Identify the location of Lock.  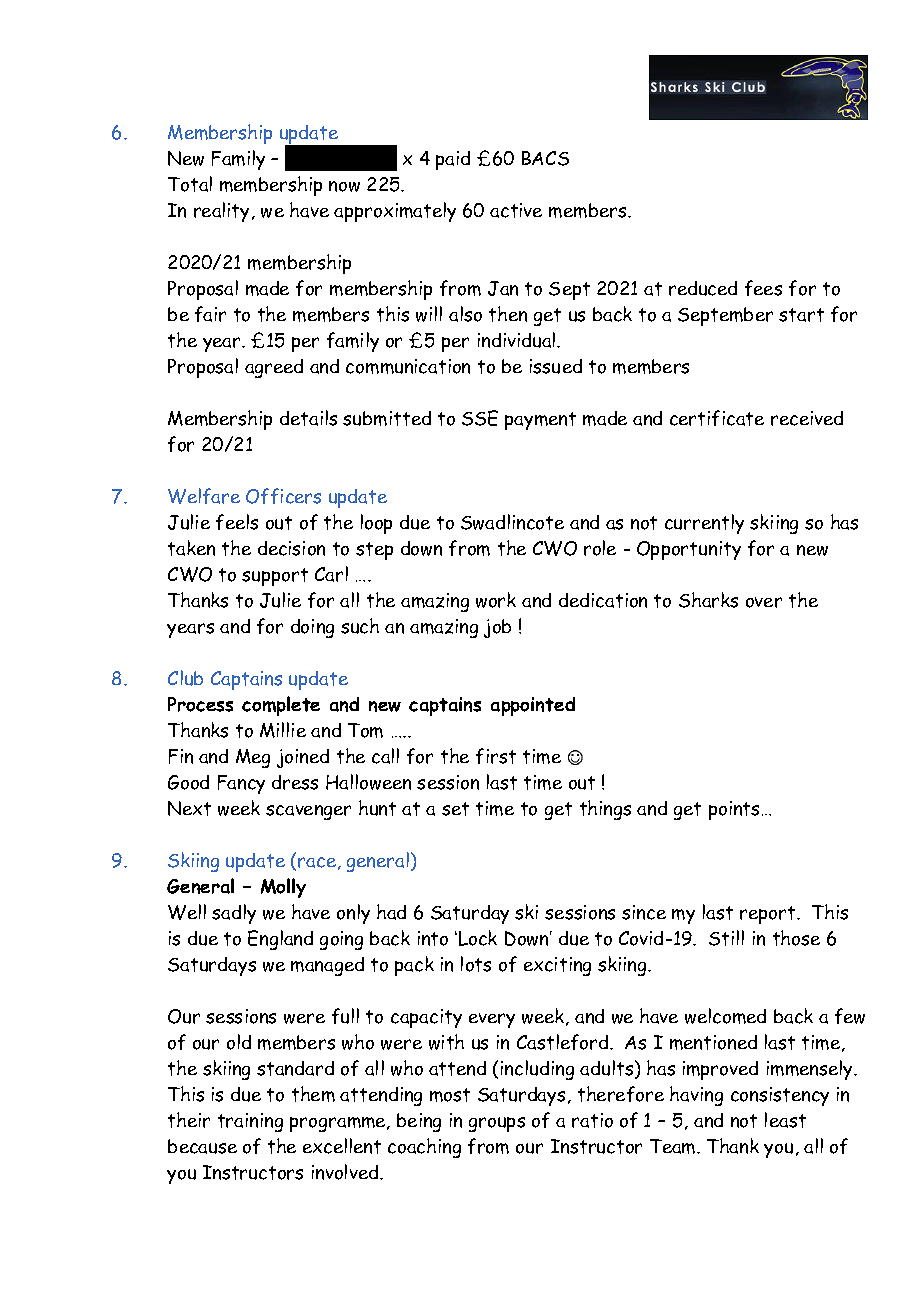
(478, 938).
